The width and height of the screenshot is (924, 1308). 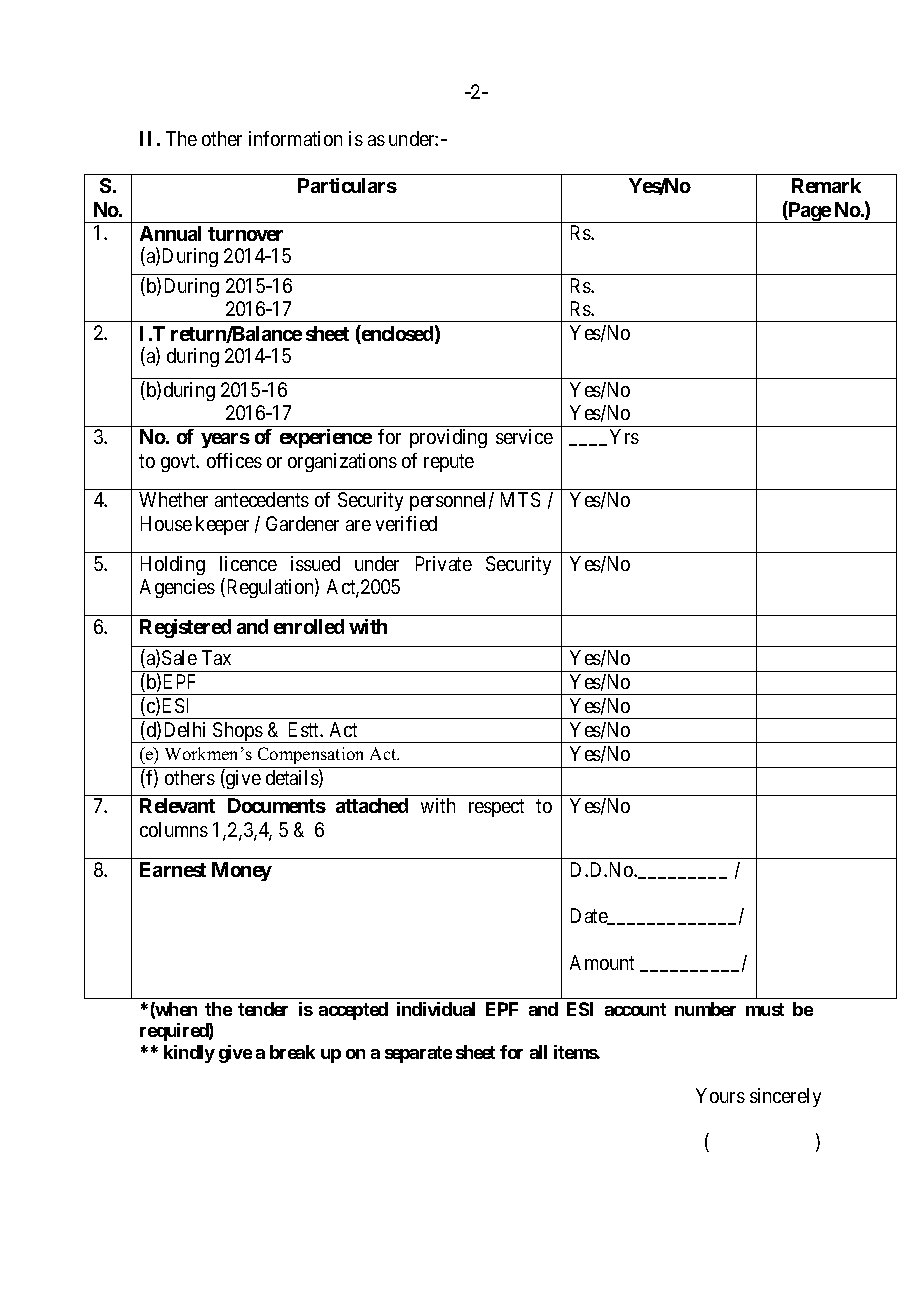 I want to click on service, so click(x=524, y=436).
